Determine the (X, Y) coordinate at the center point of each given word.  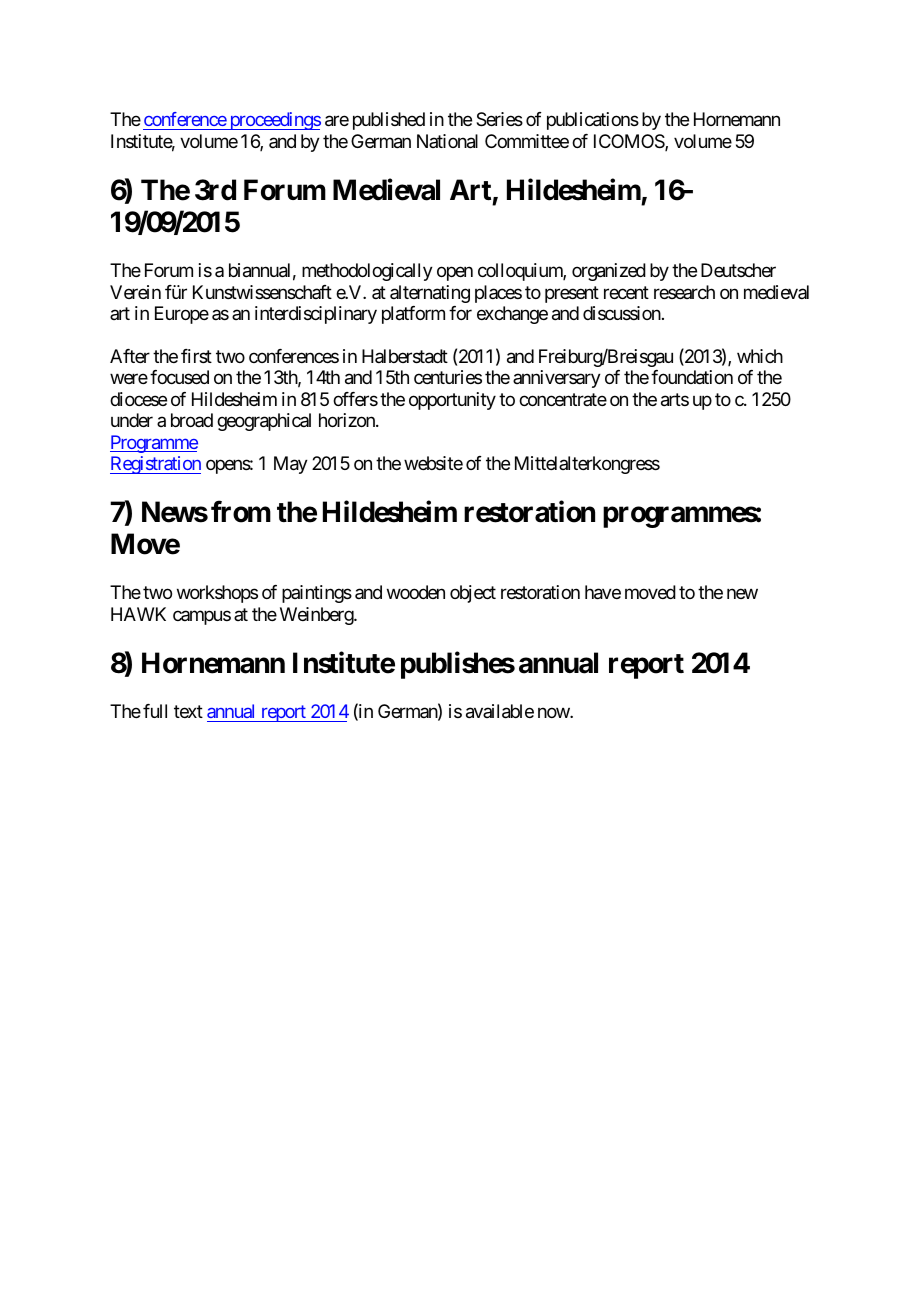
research (684, 292)
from (241, 512)
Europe (182, 315)
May (291, 465)
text (188, 711)
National (447, 141)
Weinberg (317, 616)
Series (499, 119)
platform (413, 315)
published (389, 121)
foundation (692, 377)
